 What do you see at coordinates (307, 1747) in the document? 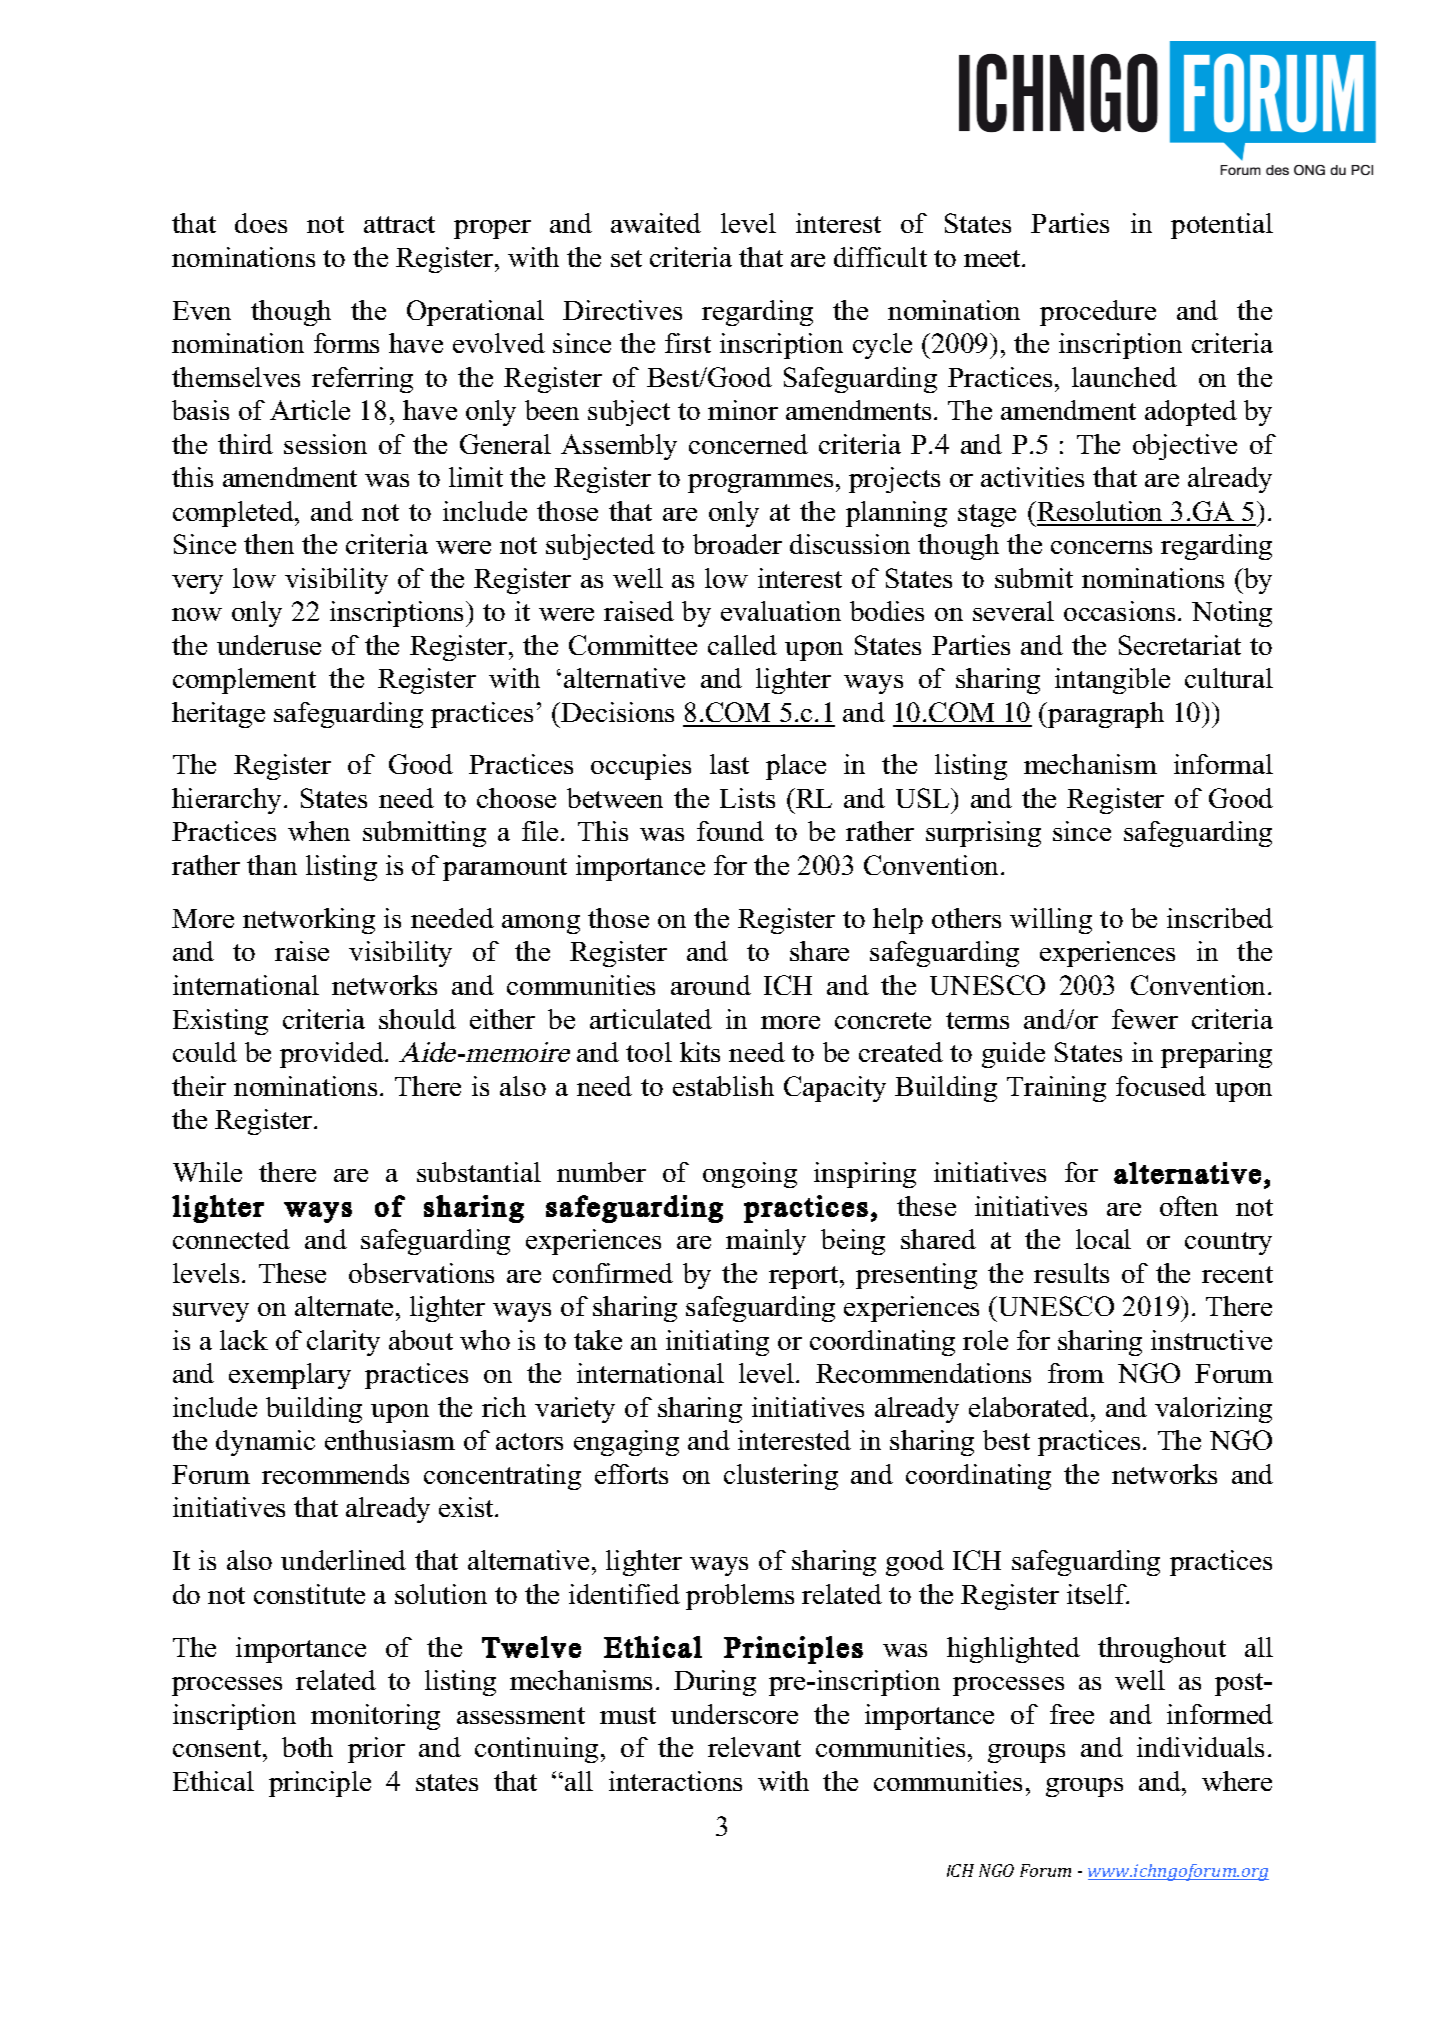
I see `both` at bounding box center [307, 1747].
